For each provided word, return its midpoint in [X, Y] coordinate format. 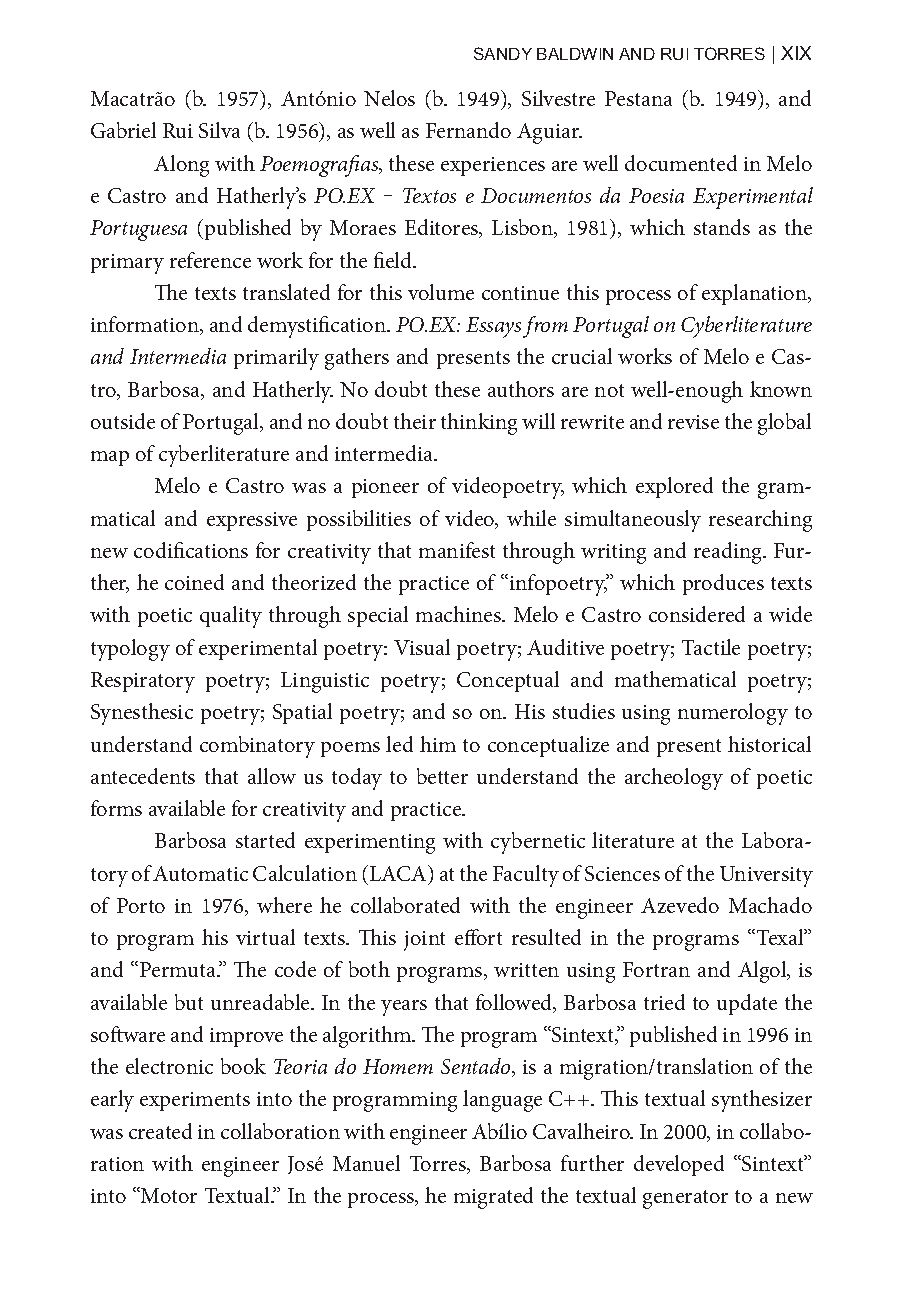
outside [123, 421]
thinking [479, 424]
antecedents [143, 776]
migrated [493, 1198]
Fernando [468, 130]
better [442, 776]
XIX [796, 53]
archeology [674, 779]
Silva [219, 130]
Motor [168, 1195]
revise [693, 422]
